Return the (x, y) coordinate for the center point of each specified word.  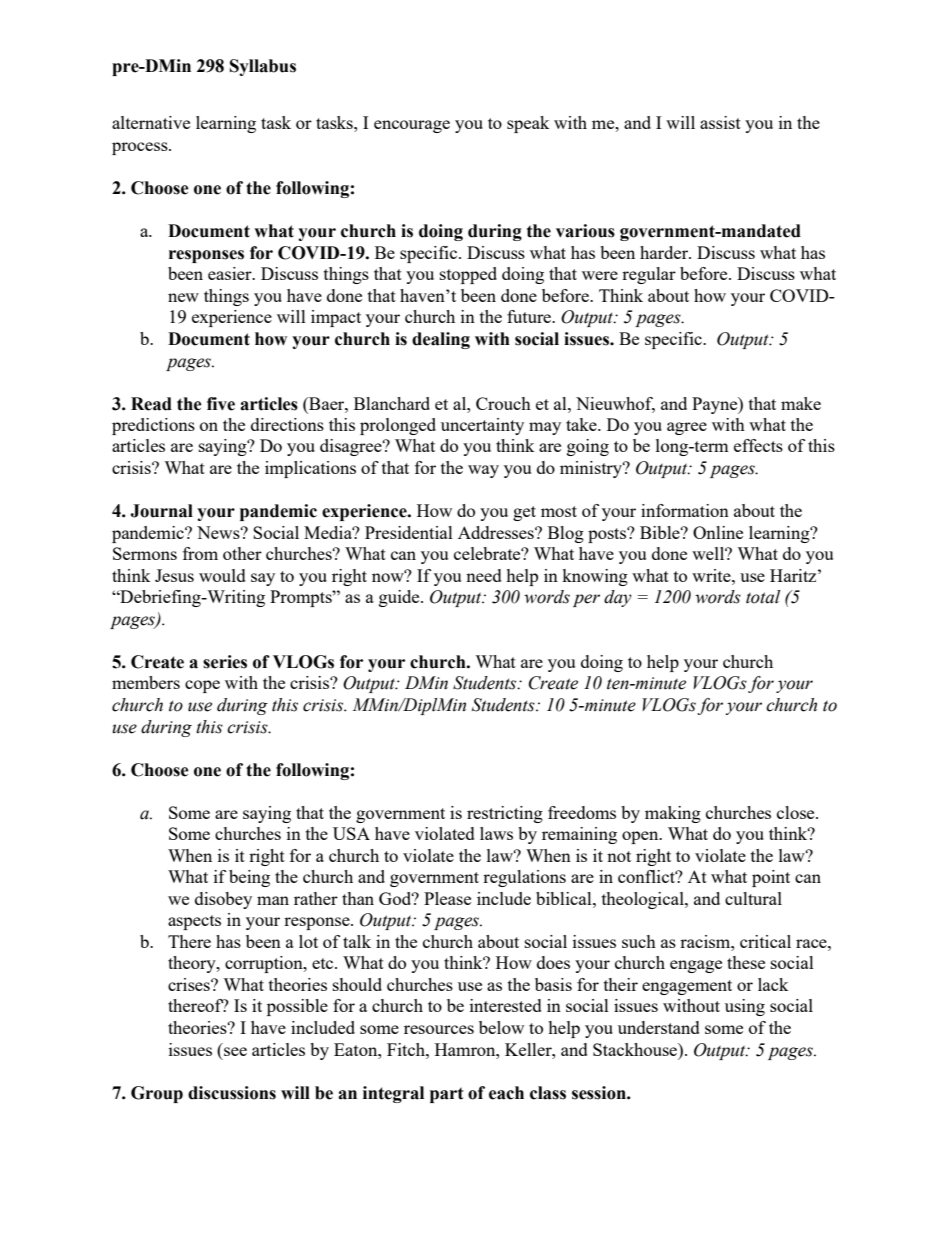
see (235, 1051)
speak (528, 124)
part (447, 1095)
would (222, 575)
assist (720, 122)
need (484, 575)
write (712, 575)
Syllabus (263, 67)
